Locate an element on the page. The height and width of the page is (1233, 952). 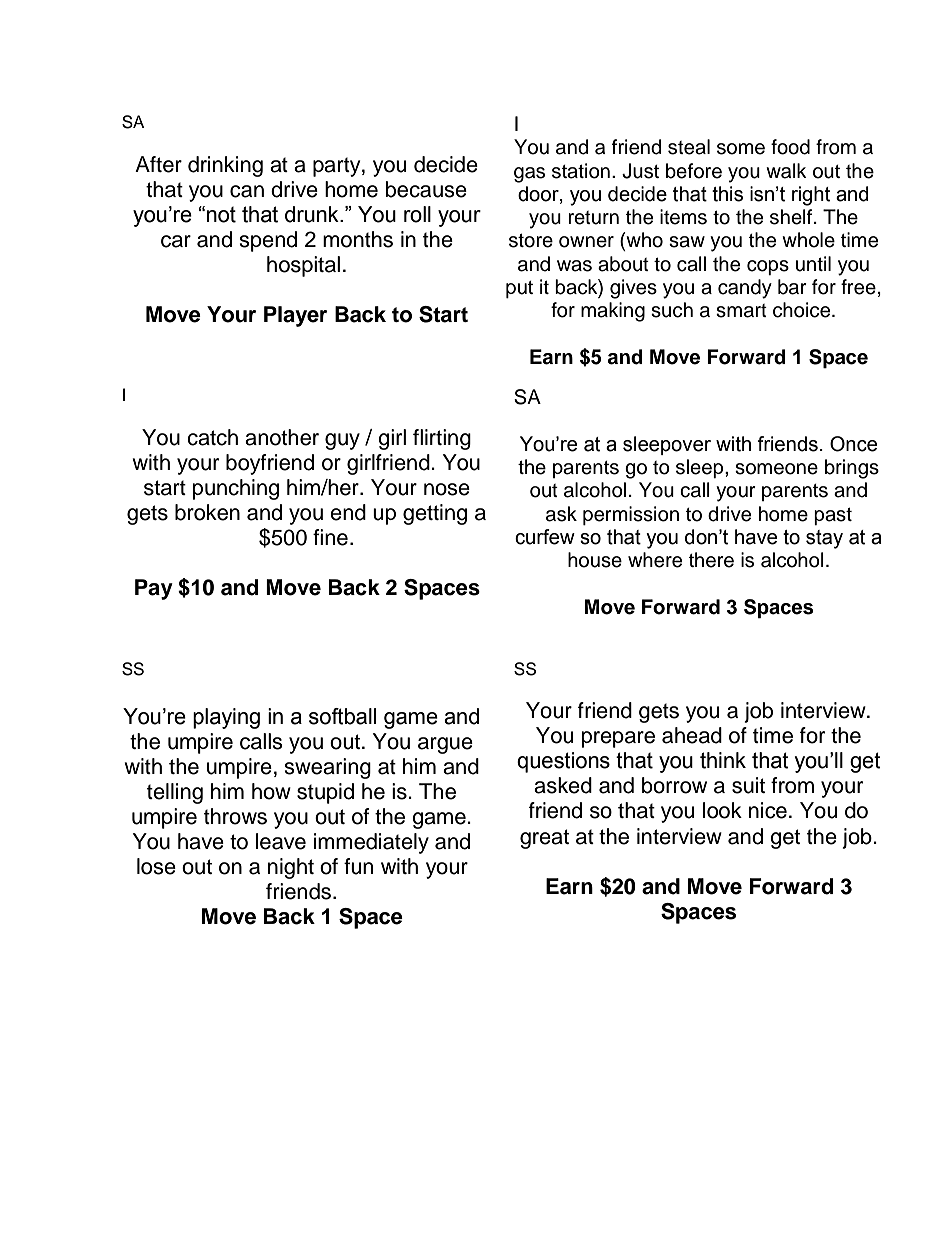
walk is located at coordinates (786, 171).
